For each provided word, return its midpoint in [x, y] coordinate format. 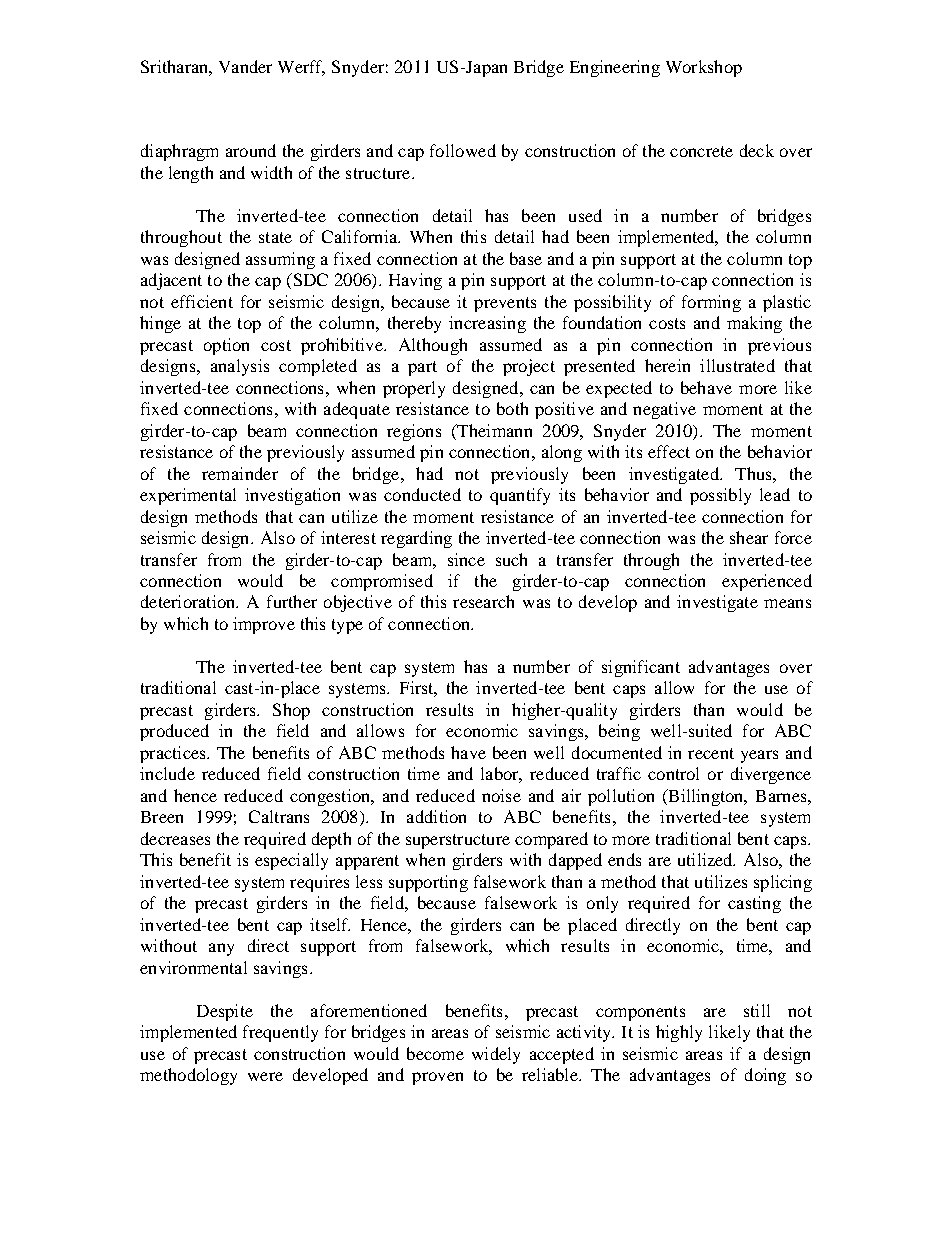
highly [679, 1033]
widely [496, 1055]
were [265, 1076]
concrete [701, 151]
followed [463, 150]
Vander [245, 66]
